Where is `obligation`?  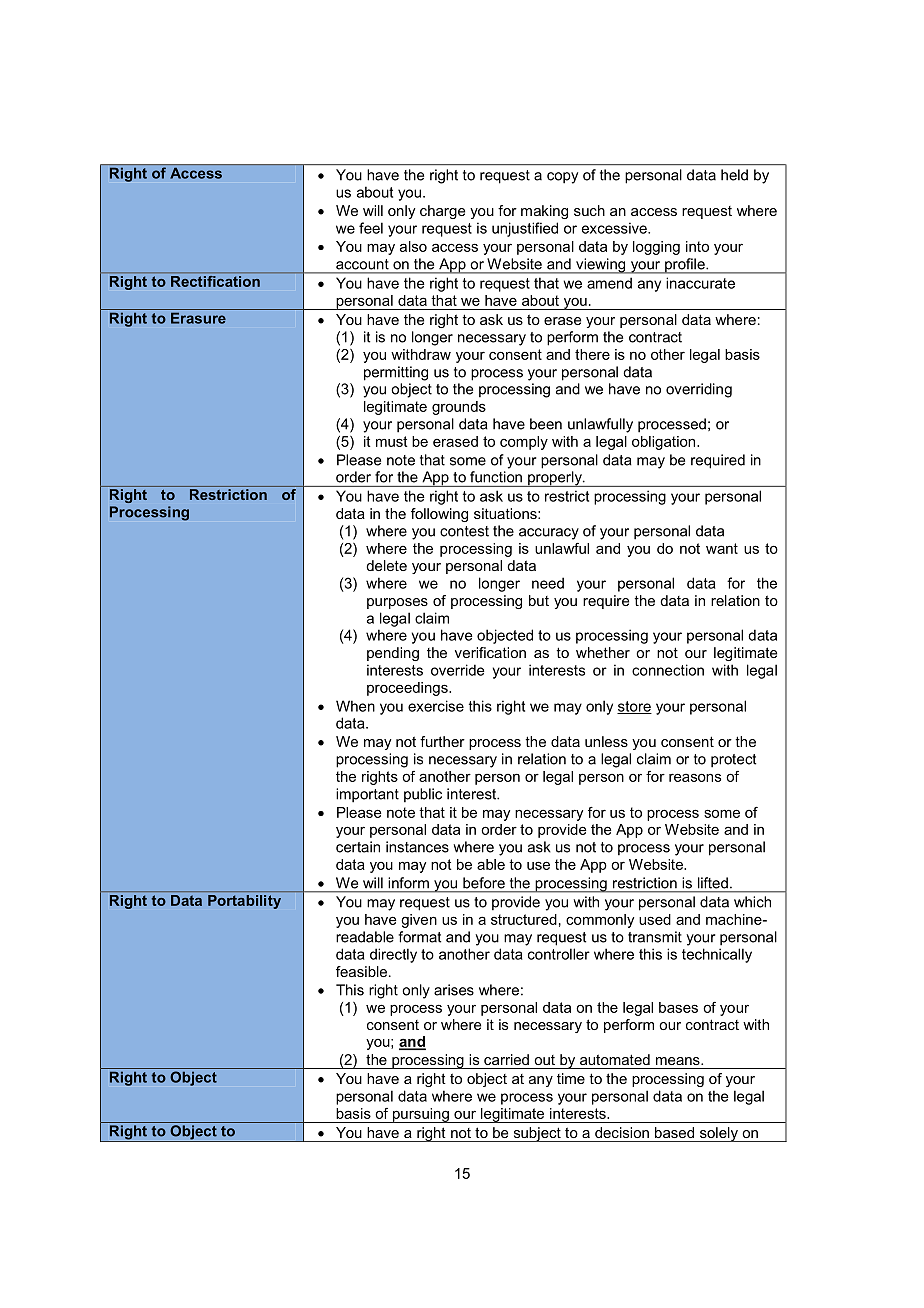 obligation is located at coordinates (665, 443).
